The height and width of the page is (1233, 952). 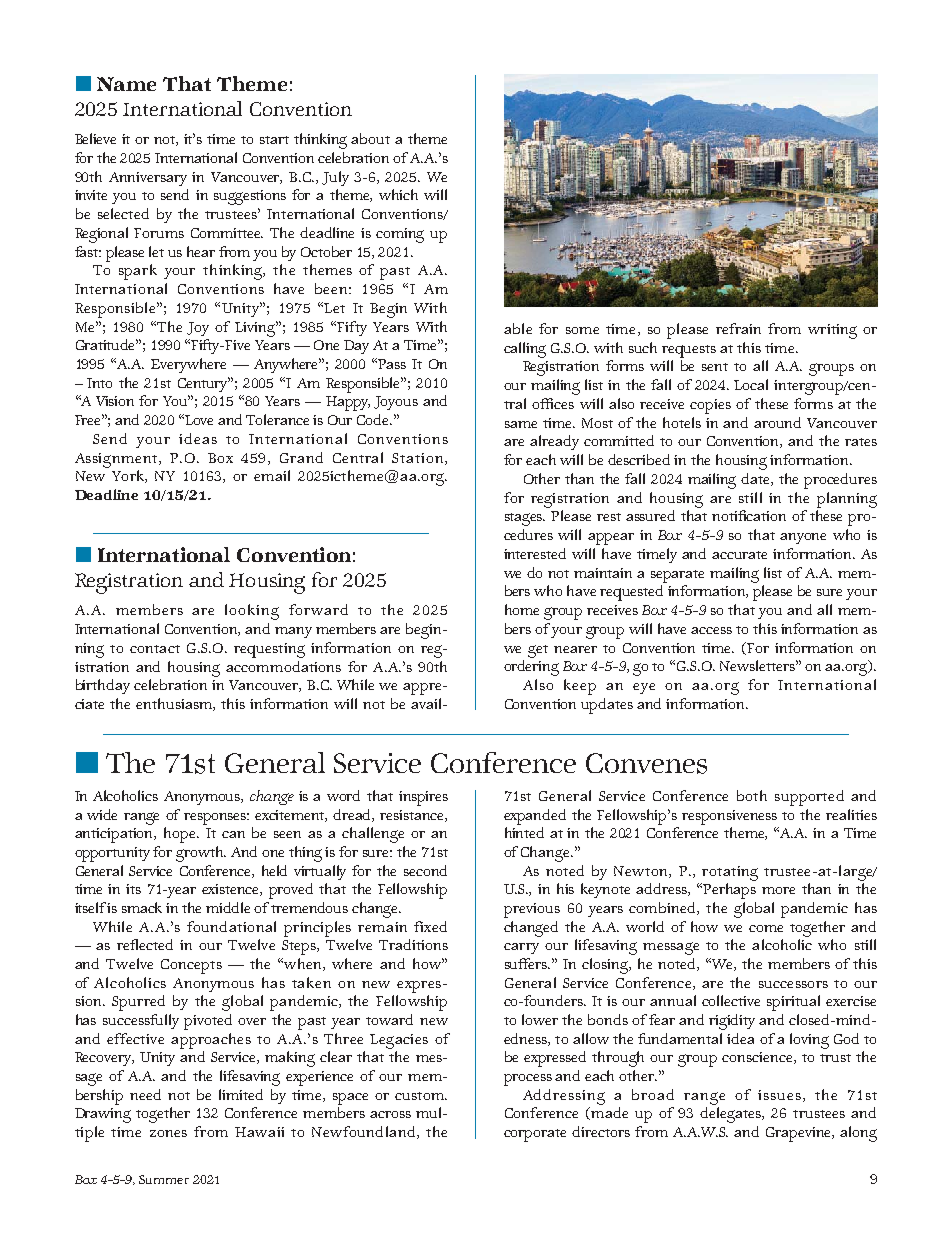 I want to click on Name, so click(x=126, y=84).
